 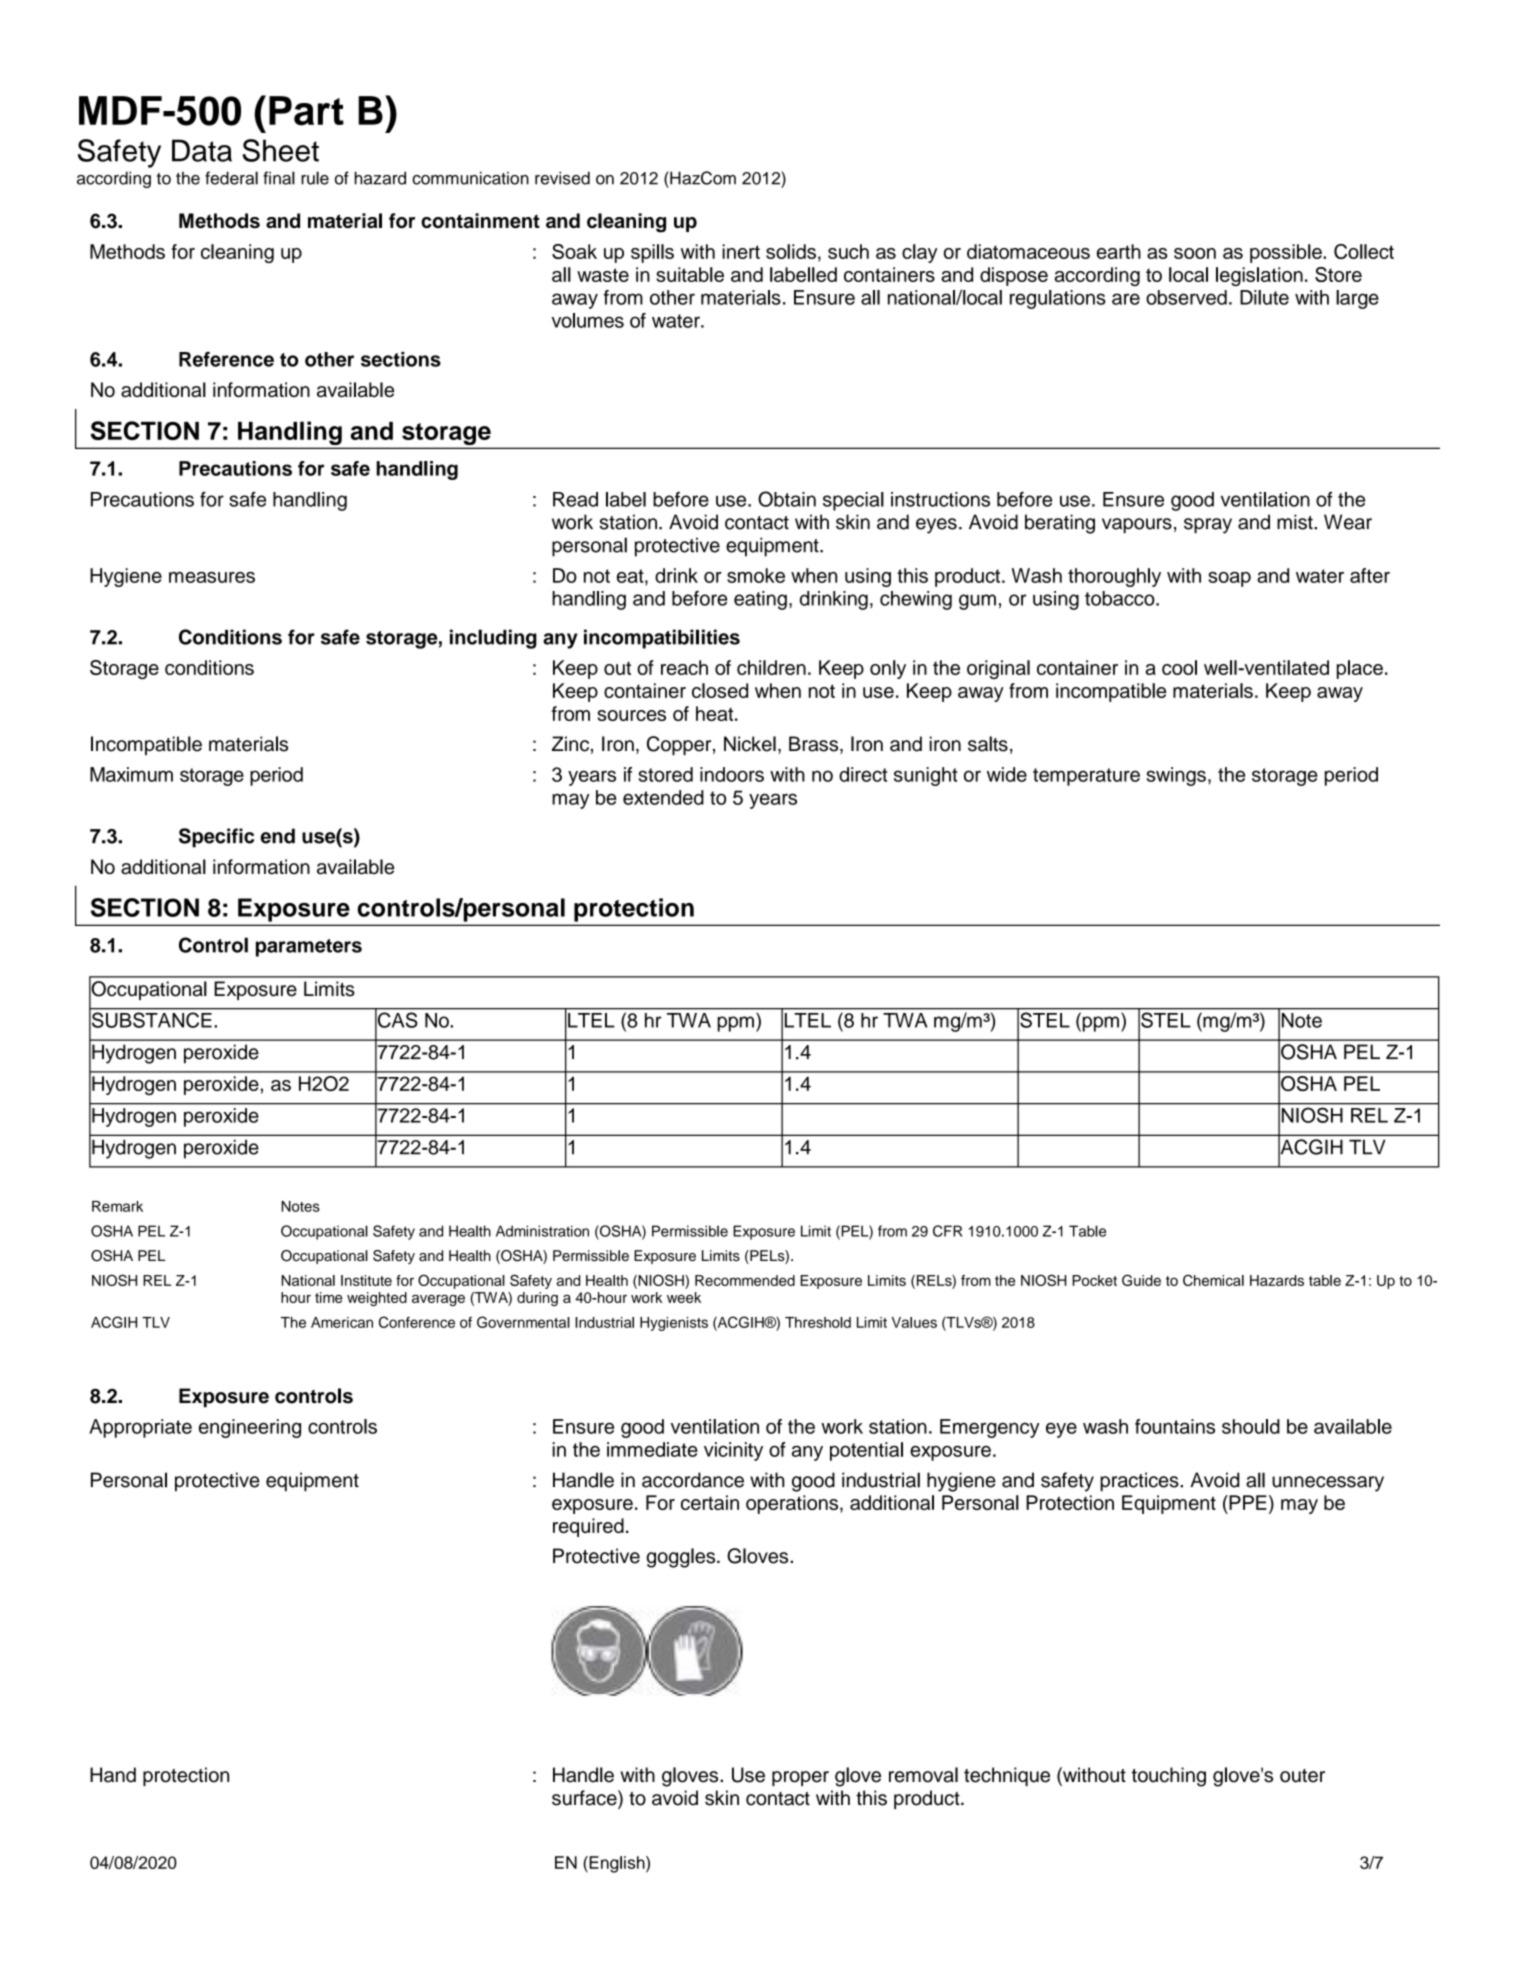 I want to click on soon, so click(x=1195, y=253).
